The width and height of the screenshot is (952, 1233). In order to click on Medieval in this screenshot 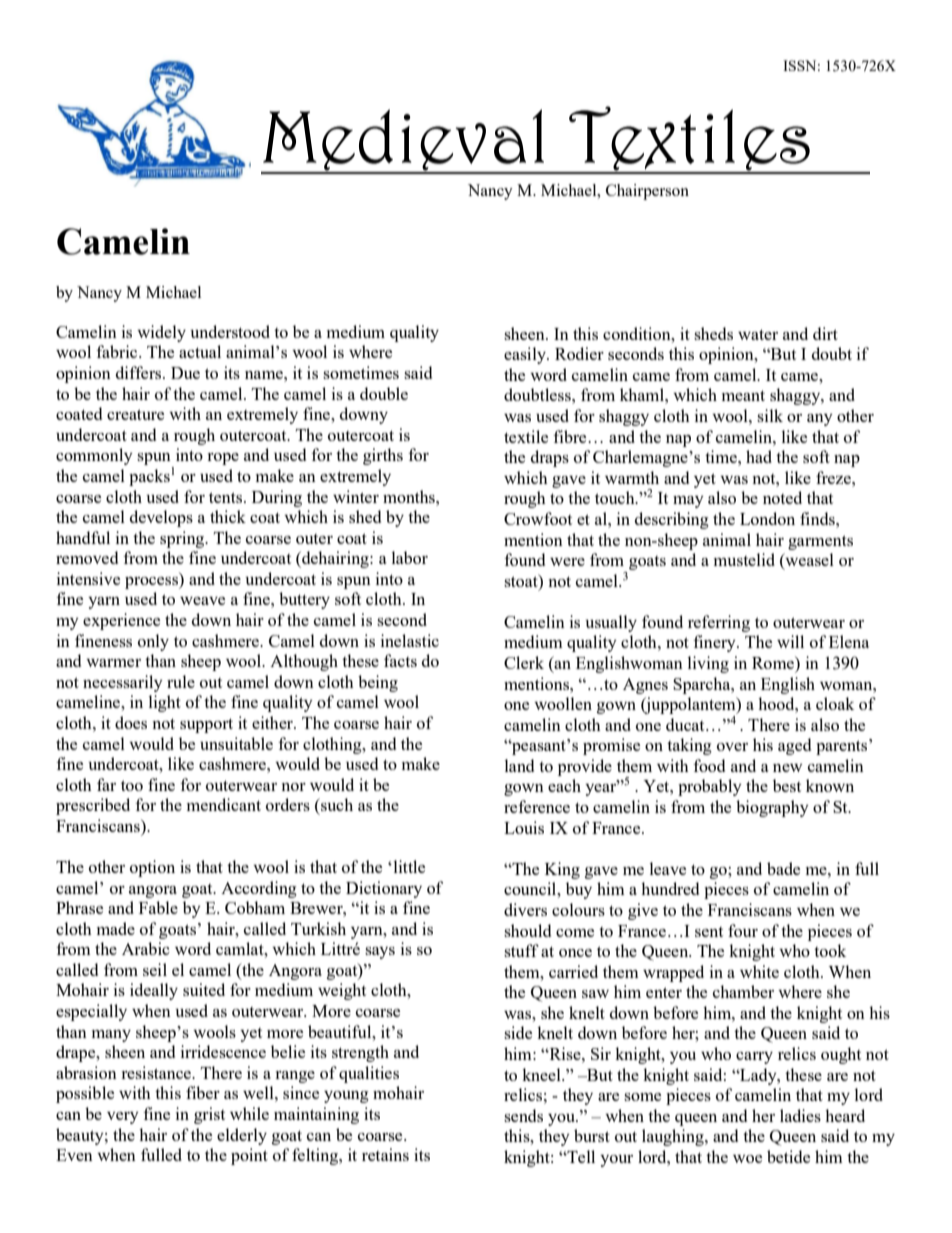, I will do `click(403, 141)`.
